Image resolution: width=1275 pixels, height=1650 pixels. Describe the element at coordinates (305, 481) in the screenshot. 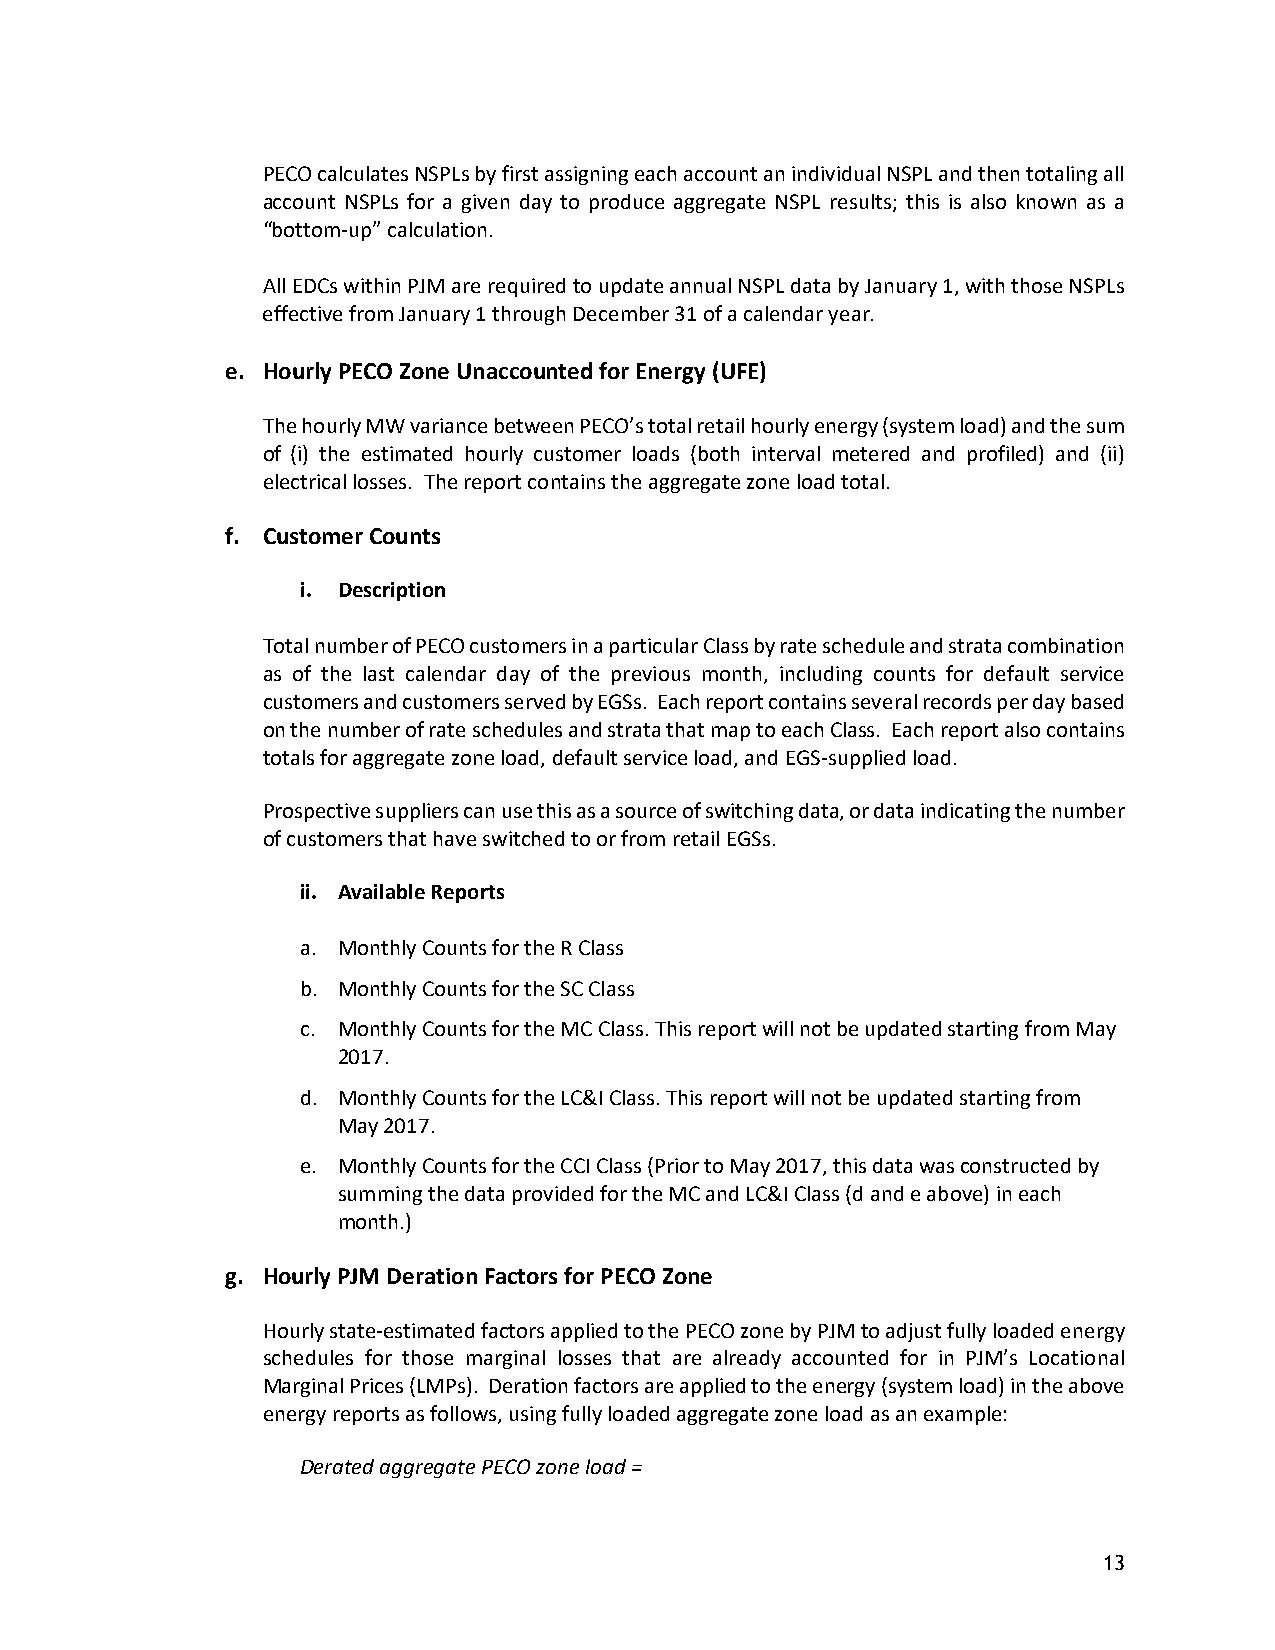

I see `electrical` at that location.
